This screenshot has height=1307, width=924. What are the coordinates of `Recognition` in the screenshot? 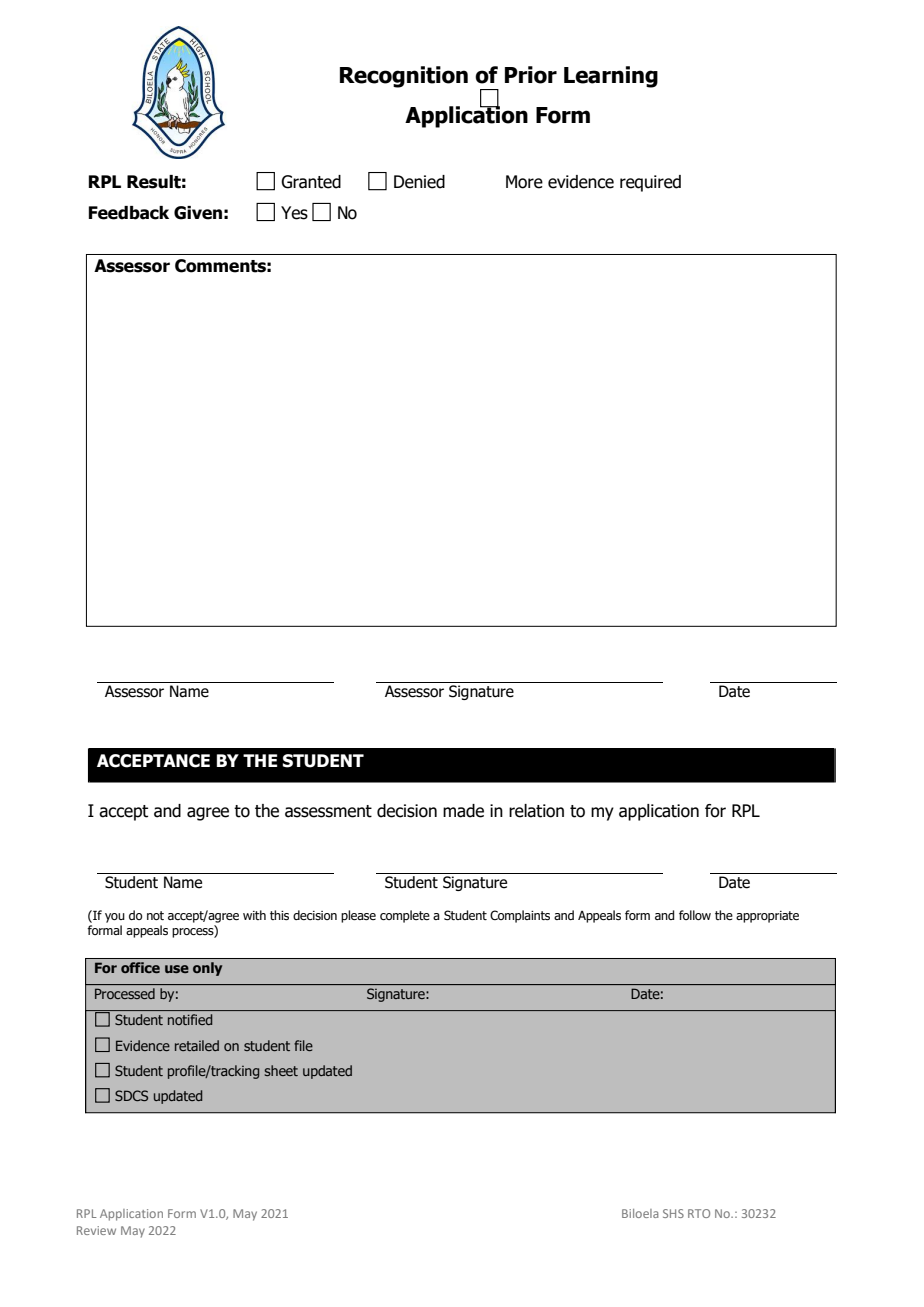 It's located at (404, 77).
